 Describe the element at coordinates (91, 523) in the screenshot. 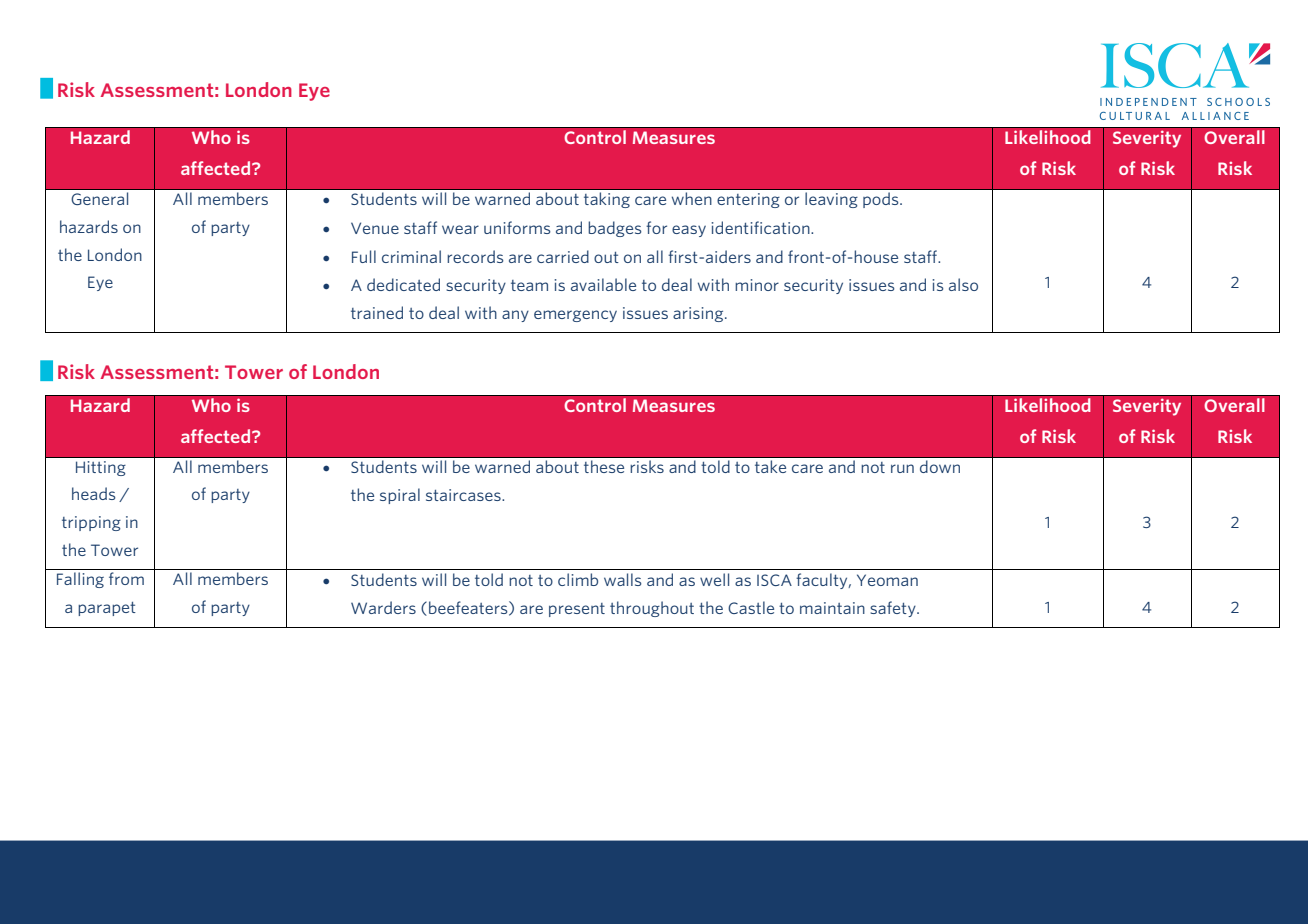

I see `tripping` at that location.
